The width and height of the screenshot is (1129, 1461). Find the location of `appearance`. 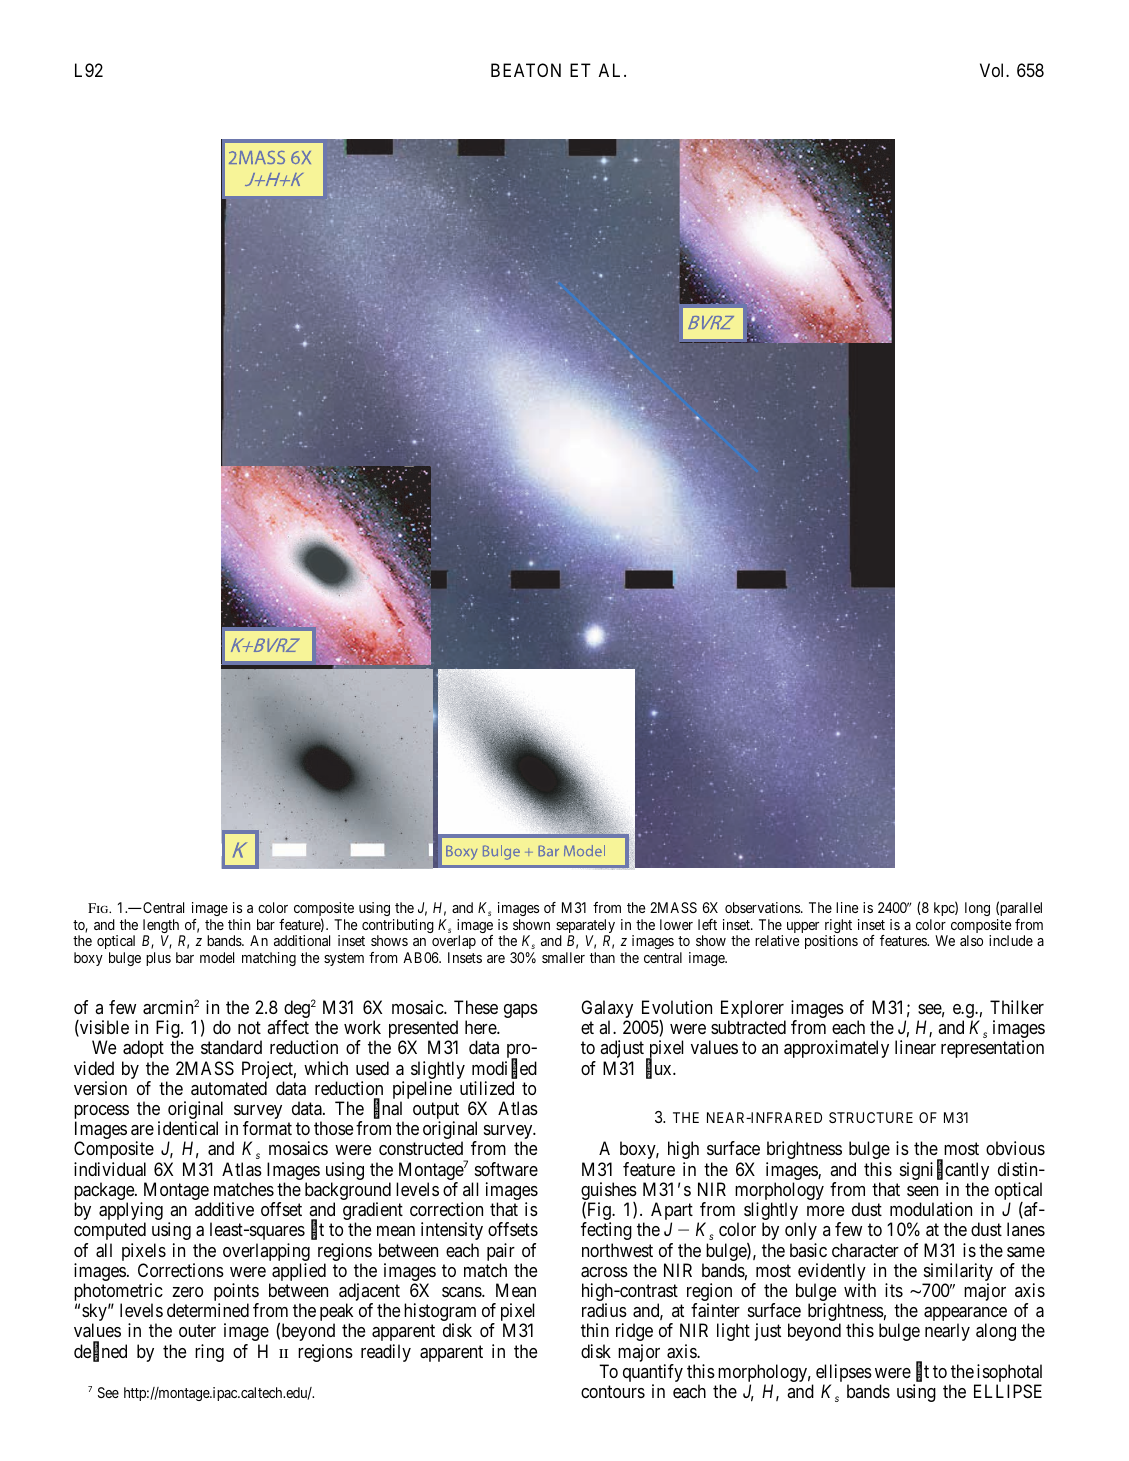

appearance is located at coordinates (965, 1315).
